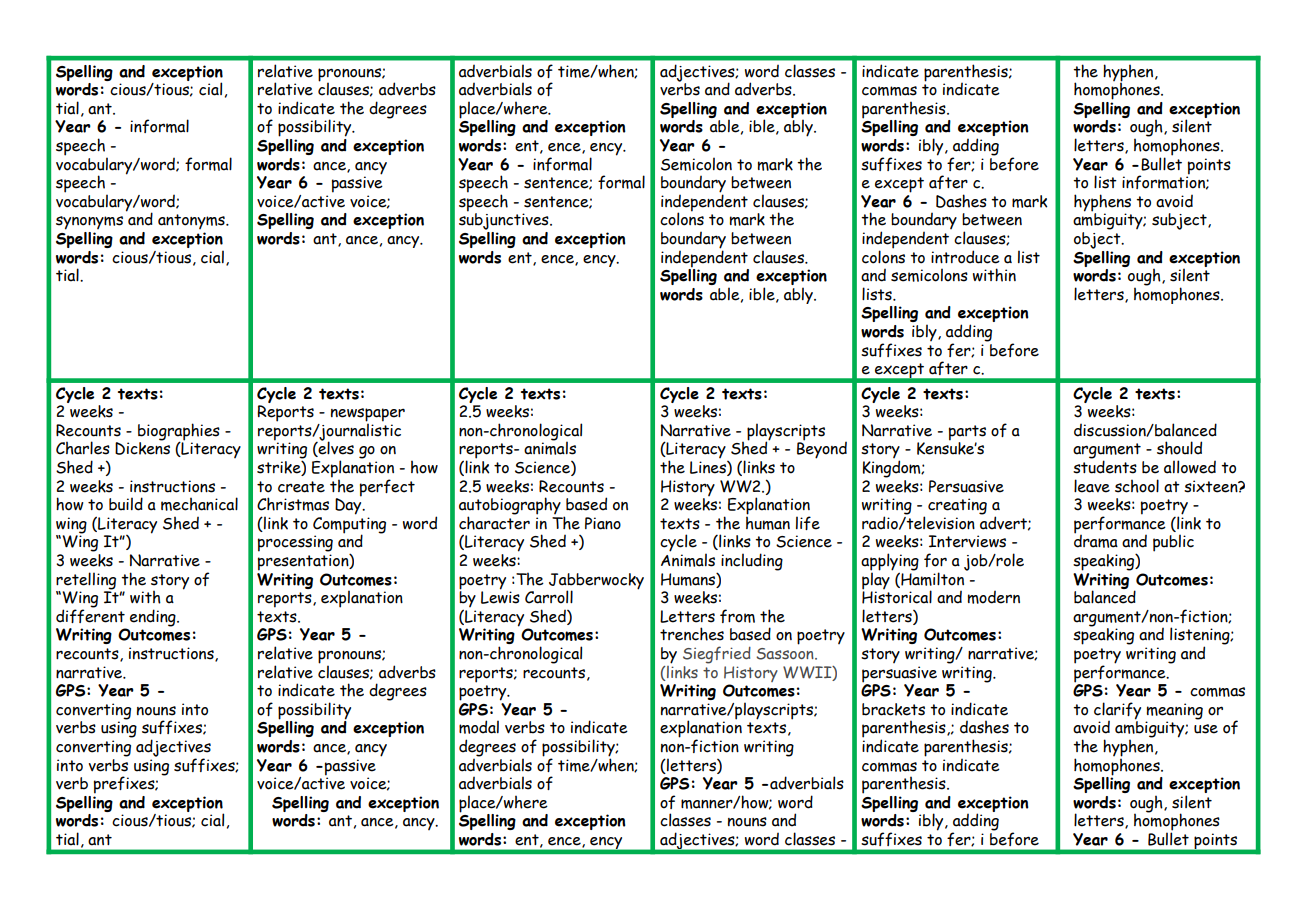 This screenshot has height=924, width=1307. What do you see at coordinates (1098, 239) in the screenshot?
I see `object` at bounding box center [1098, 239].
